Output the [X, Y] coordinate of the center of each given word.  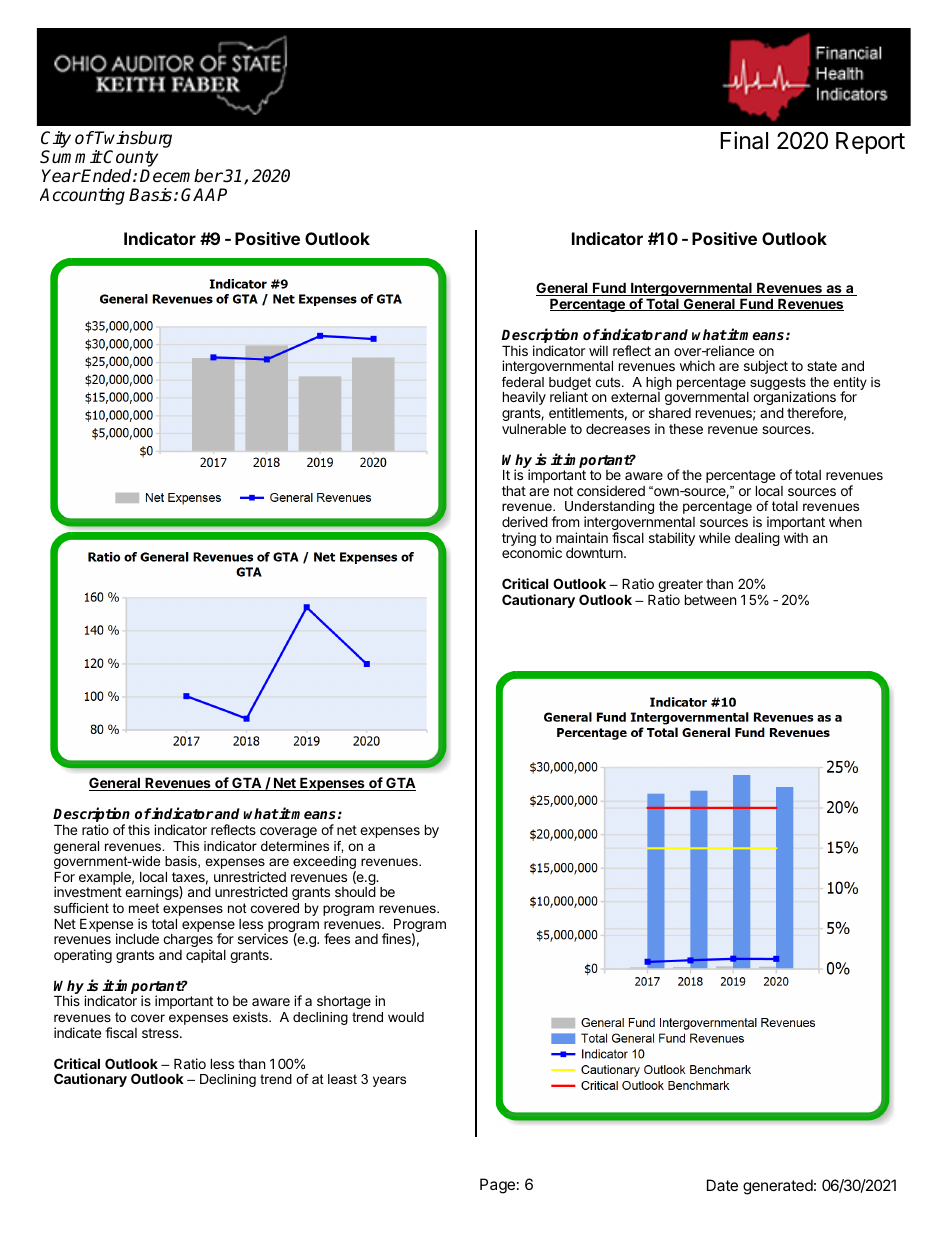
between [710, 600]
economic [532, 552]
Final [744, 140]
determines [295, 846]
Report [870, 143]
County [130, 160]
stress [161, 1033]
